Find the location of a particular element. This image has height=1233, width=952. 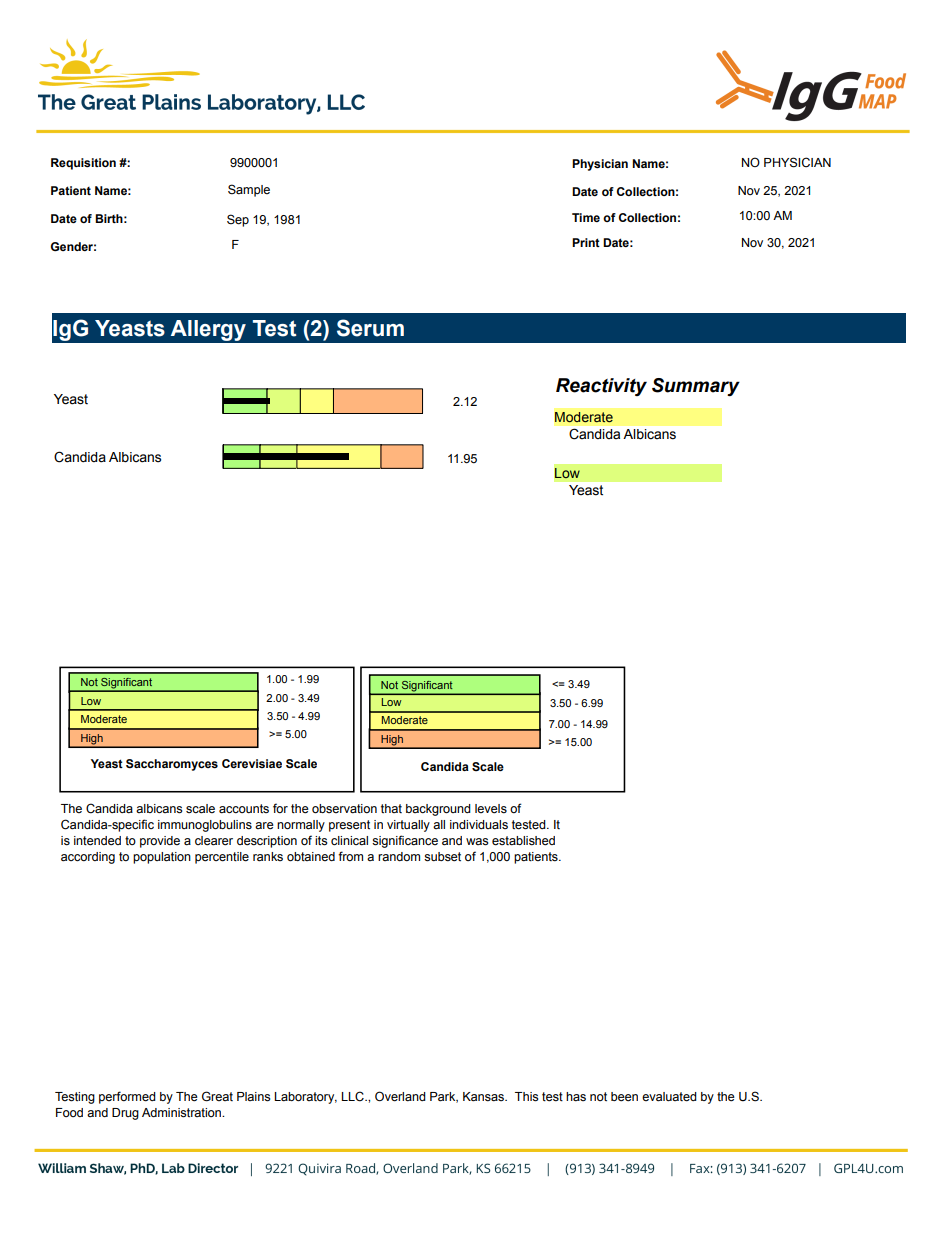

Requisition is located at coordinates (83, 164).
